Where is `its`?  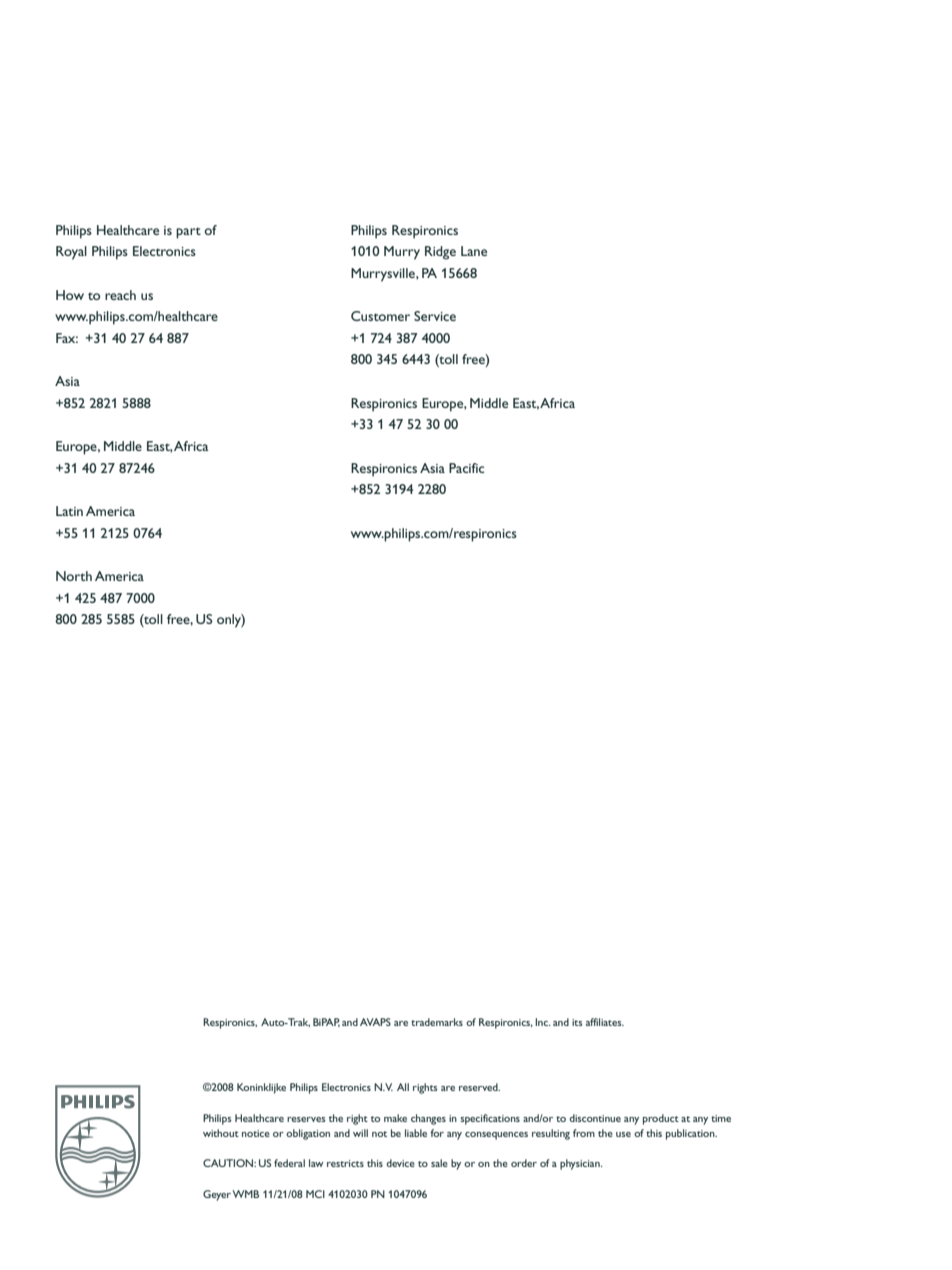
its is located at coordinates (577, 1022).
